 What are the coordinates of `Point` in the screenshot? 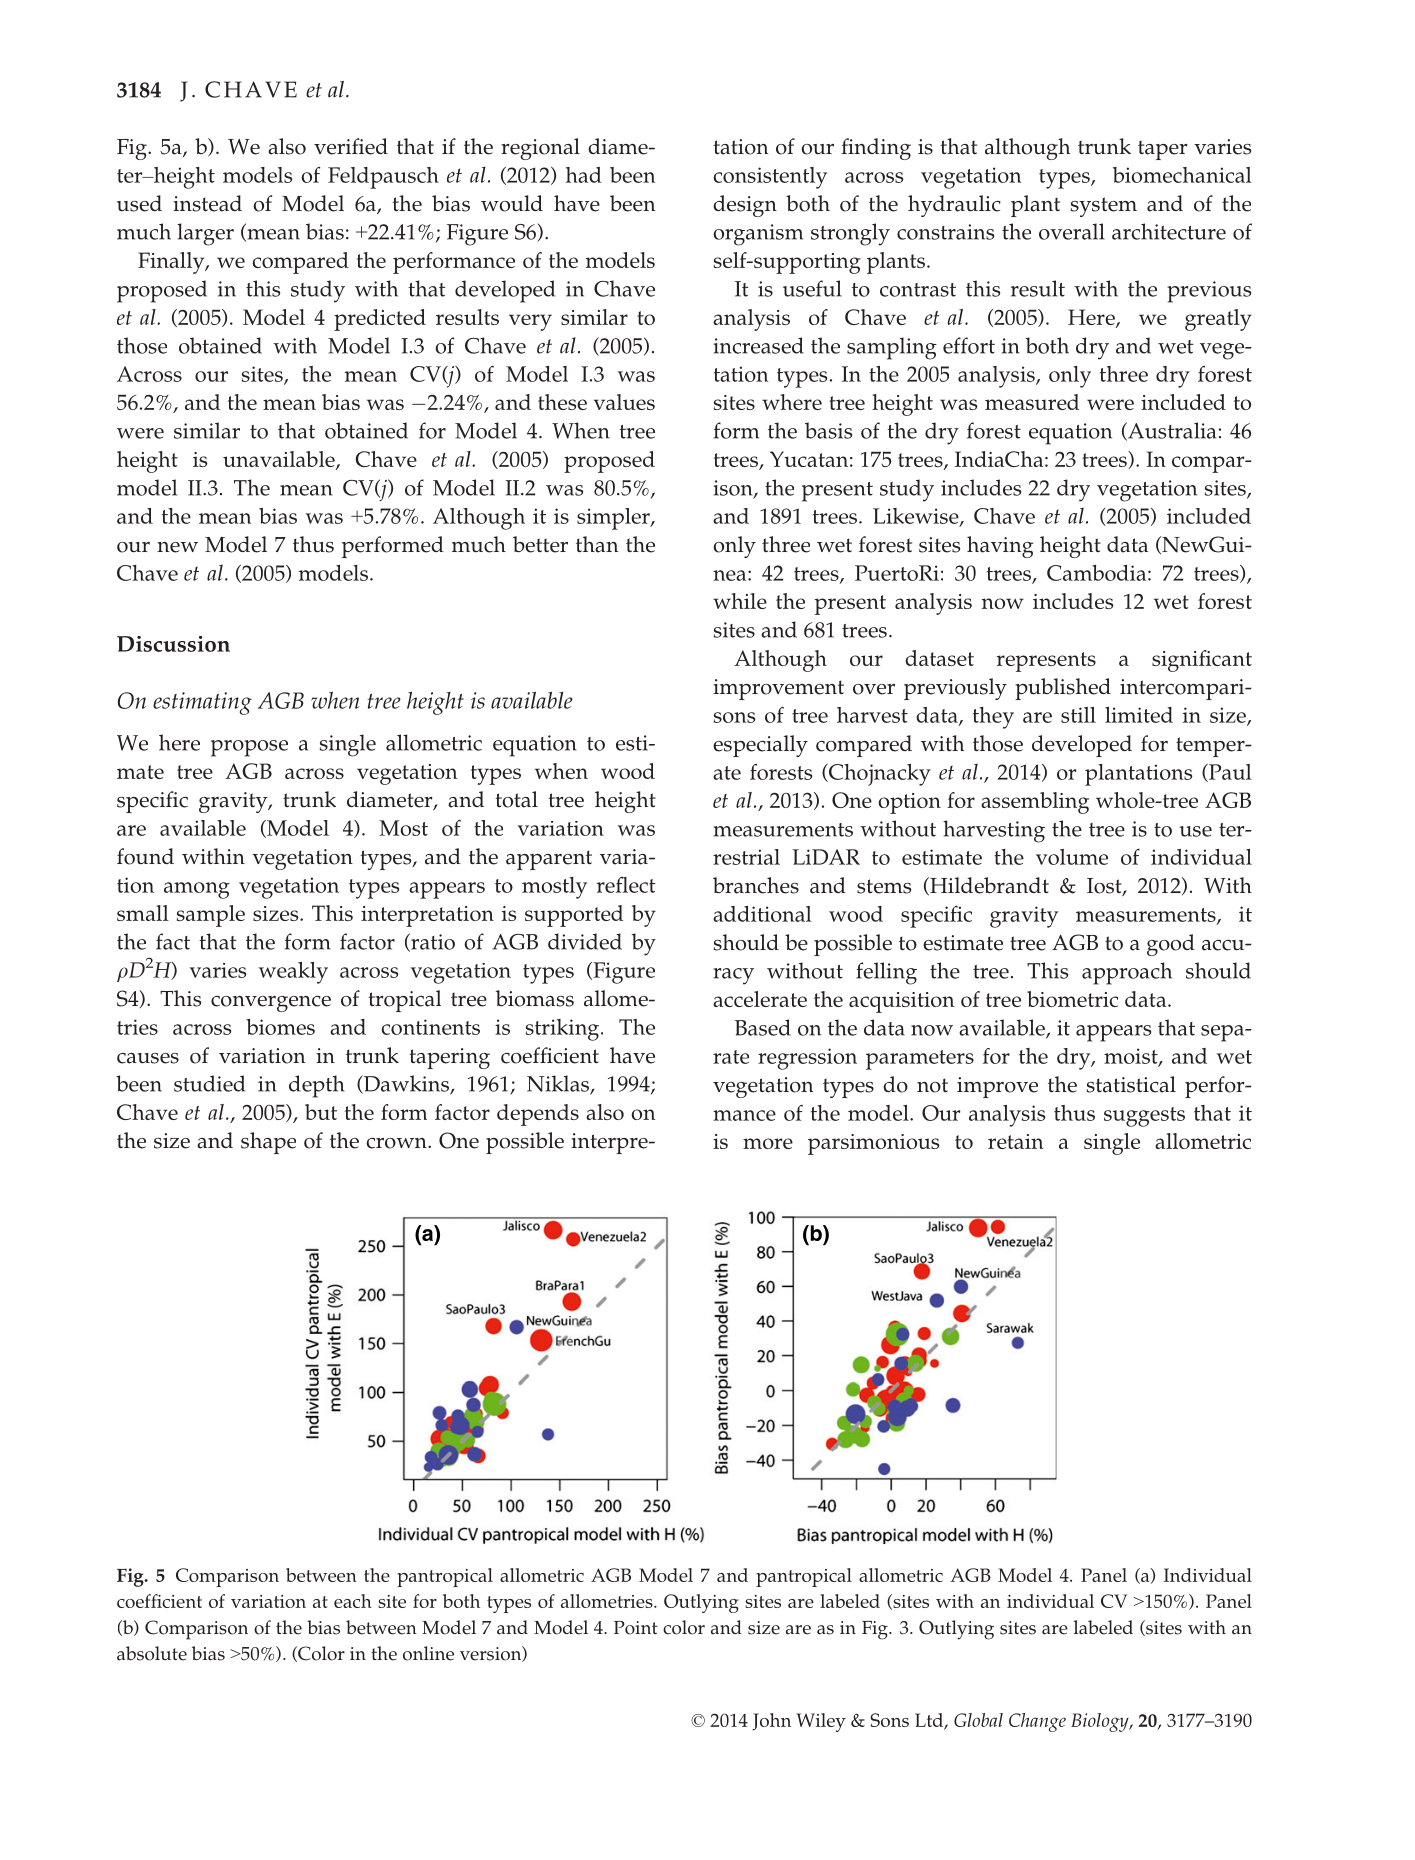 It's located at (636, 1628).
